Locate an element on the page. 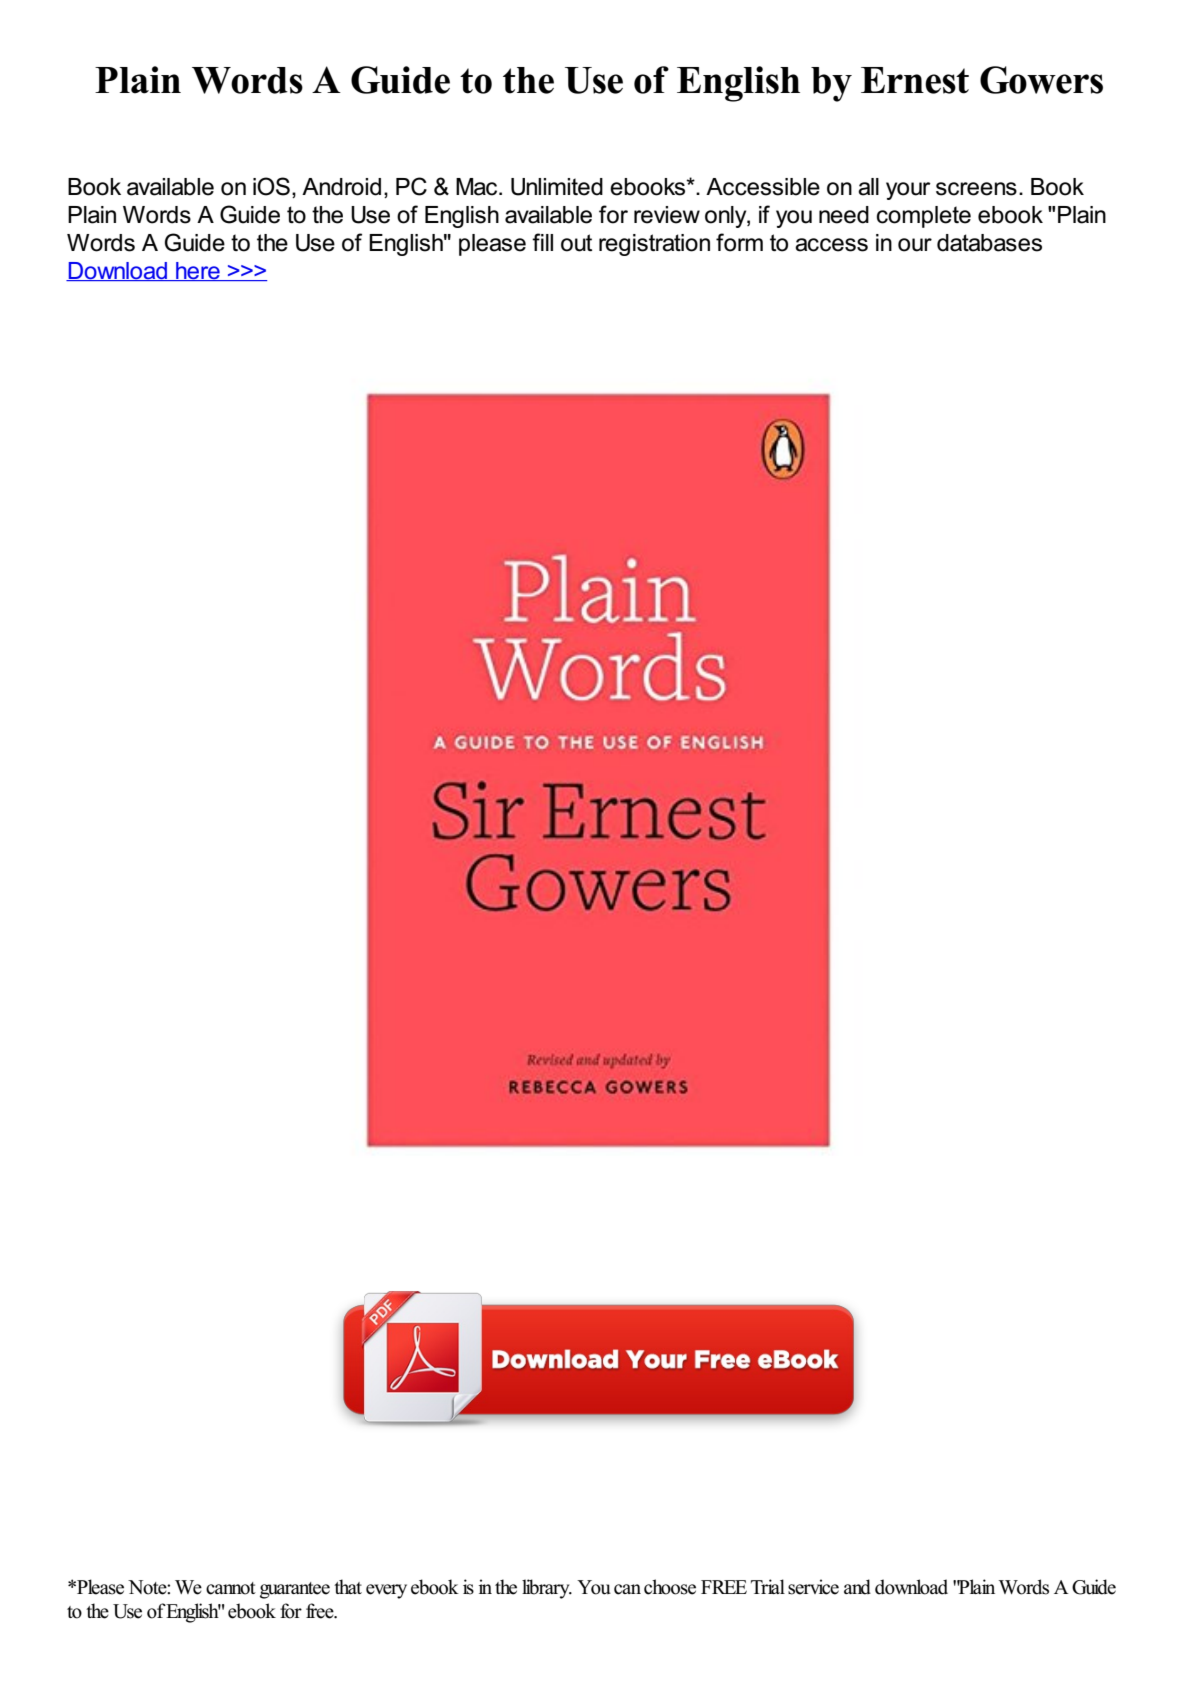  form is located at coordinates (739, 242).
